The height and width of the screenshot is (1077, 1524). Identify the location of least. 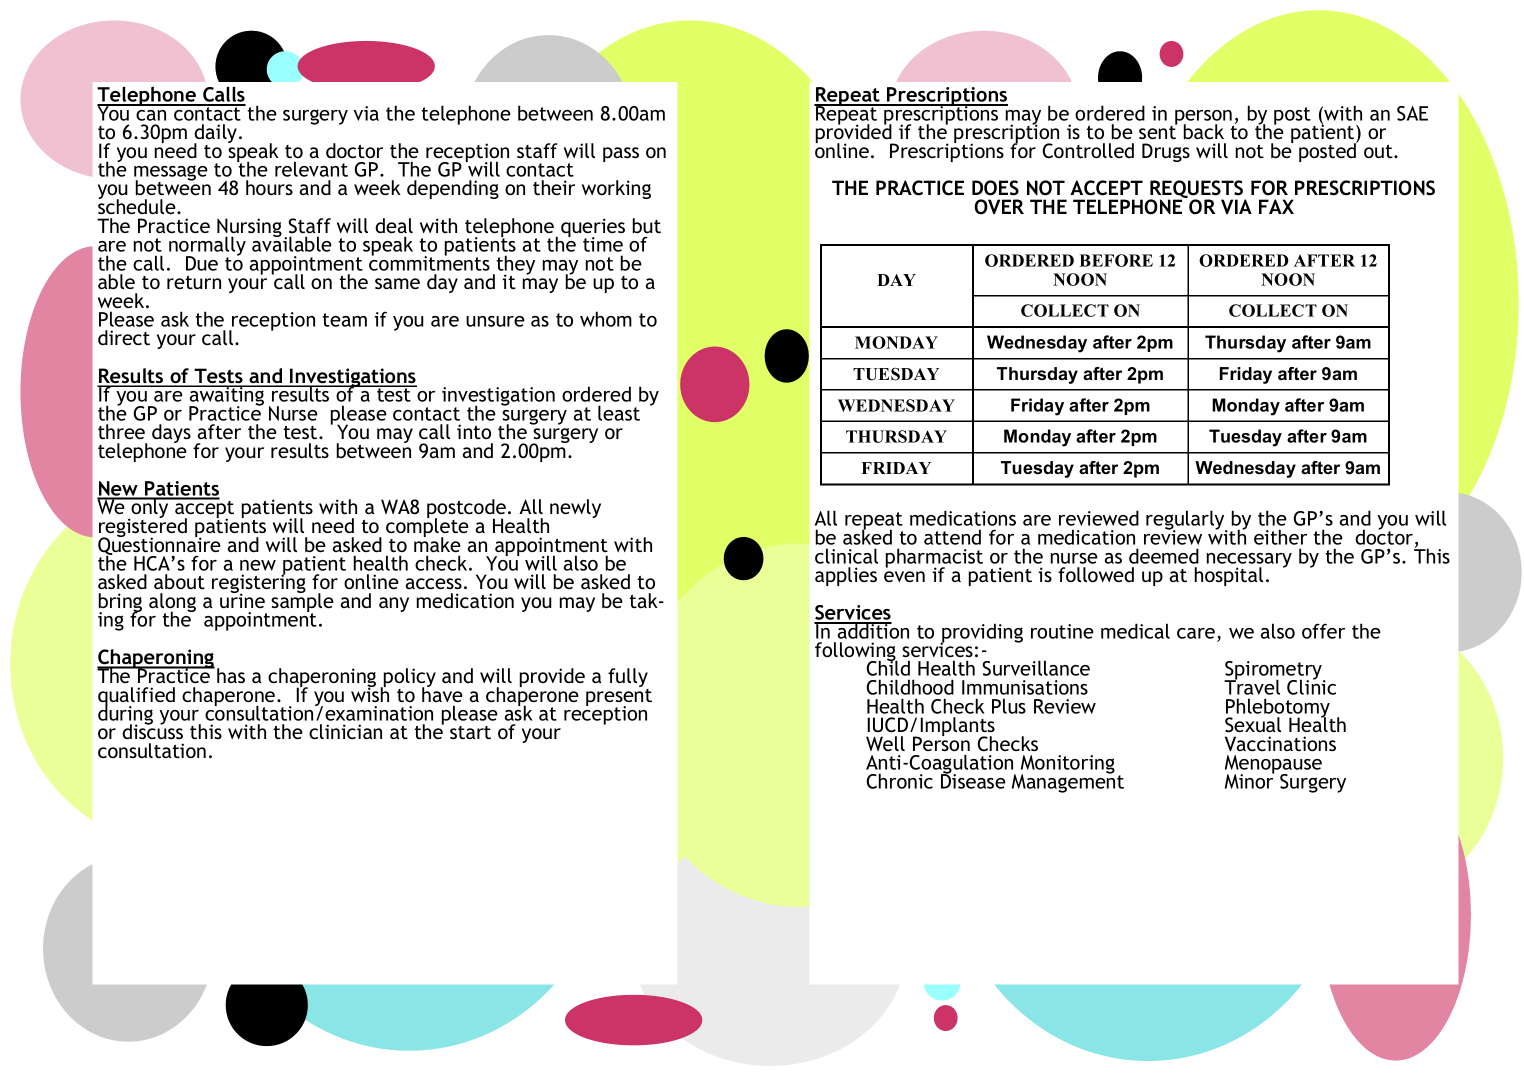
(619, 413).
